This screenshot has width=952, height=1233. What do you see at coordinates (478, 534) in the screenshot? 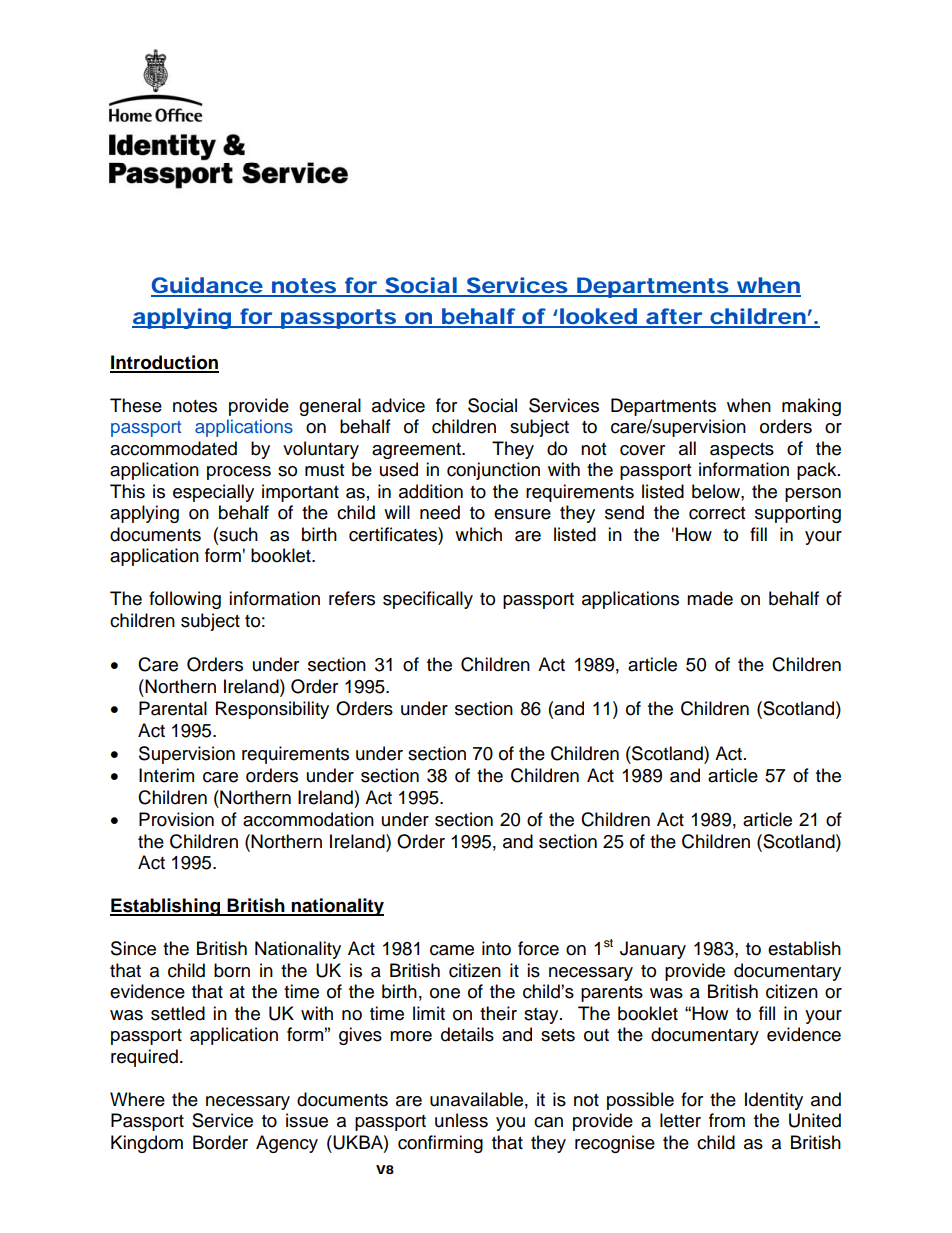
I see `which` at bounding box center [478, 534].
